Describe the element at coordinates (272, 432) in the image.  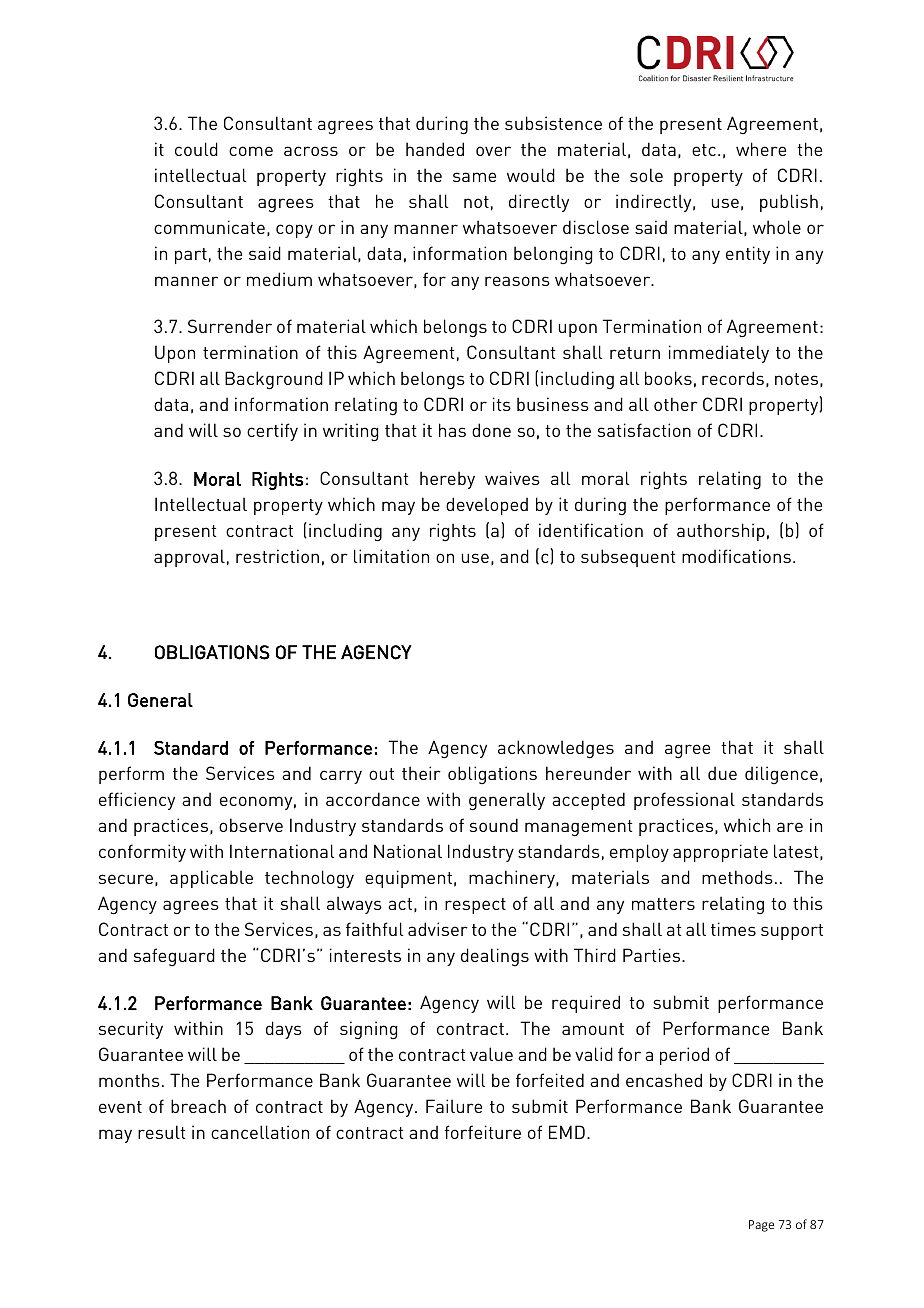
I see `certify` at that location.
